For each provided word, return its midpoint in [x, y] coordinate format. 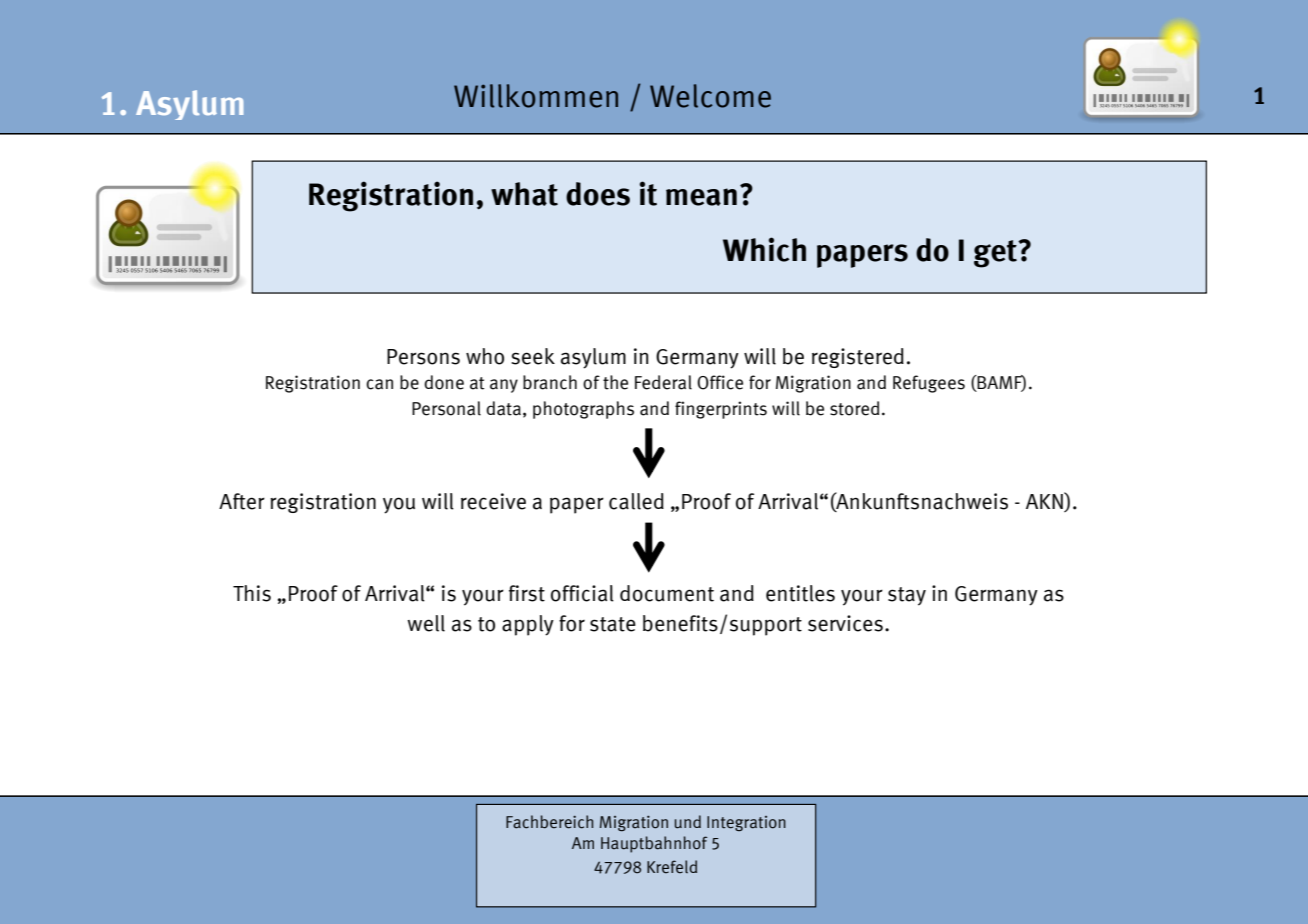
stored [854, 408]
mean [701, 197]
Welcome [710, 96]
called [636, 501]
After [242, 501]
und [688, 822]
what [524, 194]
